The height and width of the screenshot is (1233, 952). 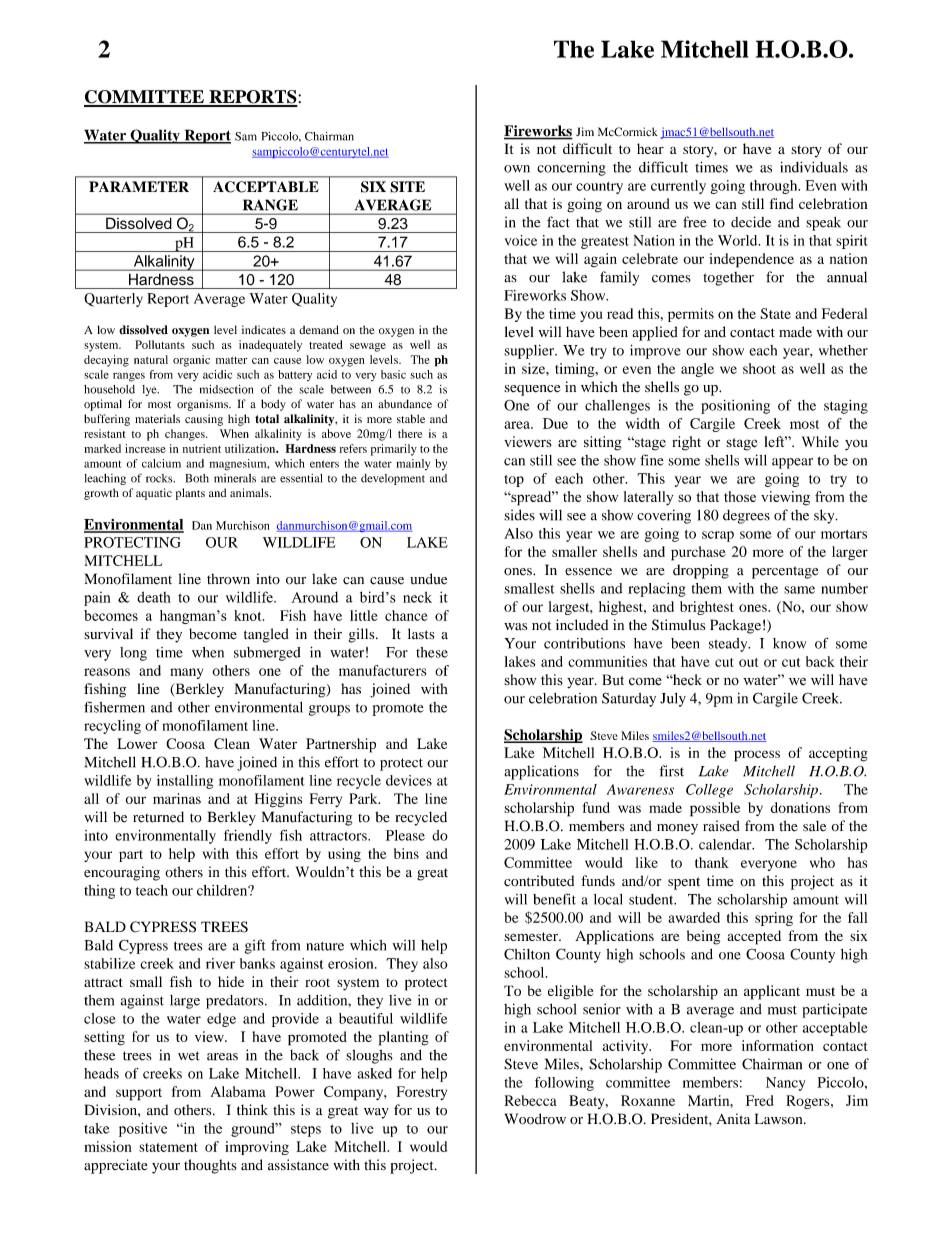 What do you see at coordinates (532, 936) in the screenshot?
I see `semester` at bounding box center [532, 936].
